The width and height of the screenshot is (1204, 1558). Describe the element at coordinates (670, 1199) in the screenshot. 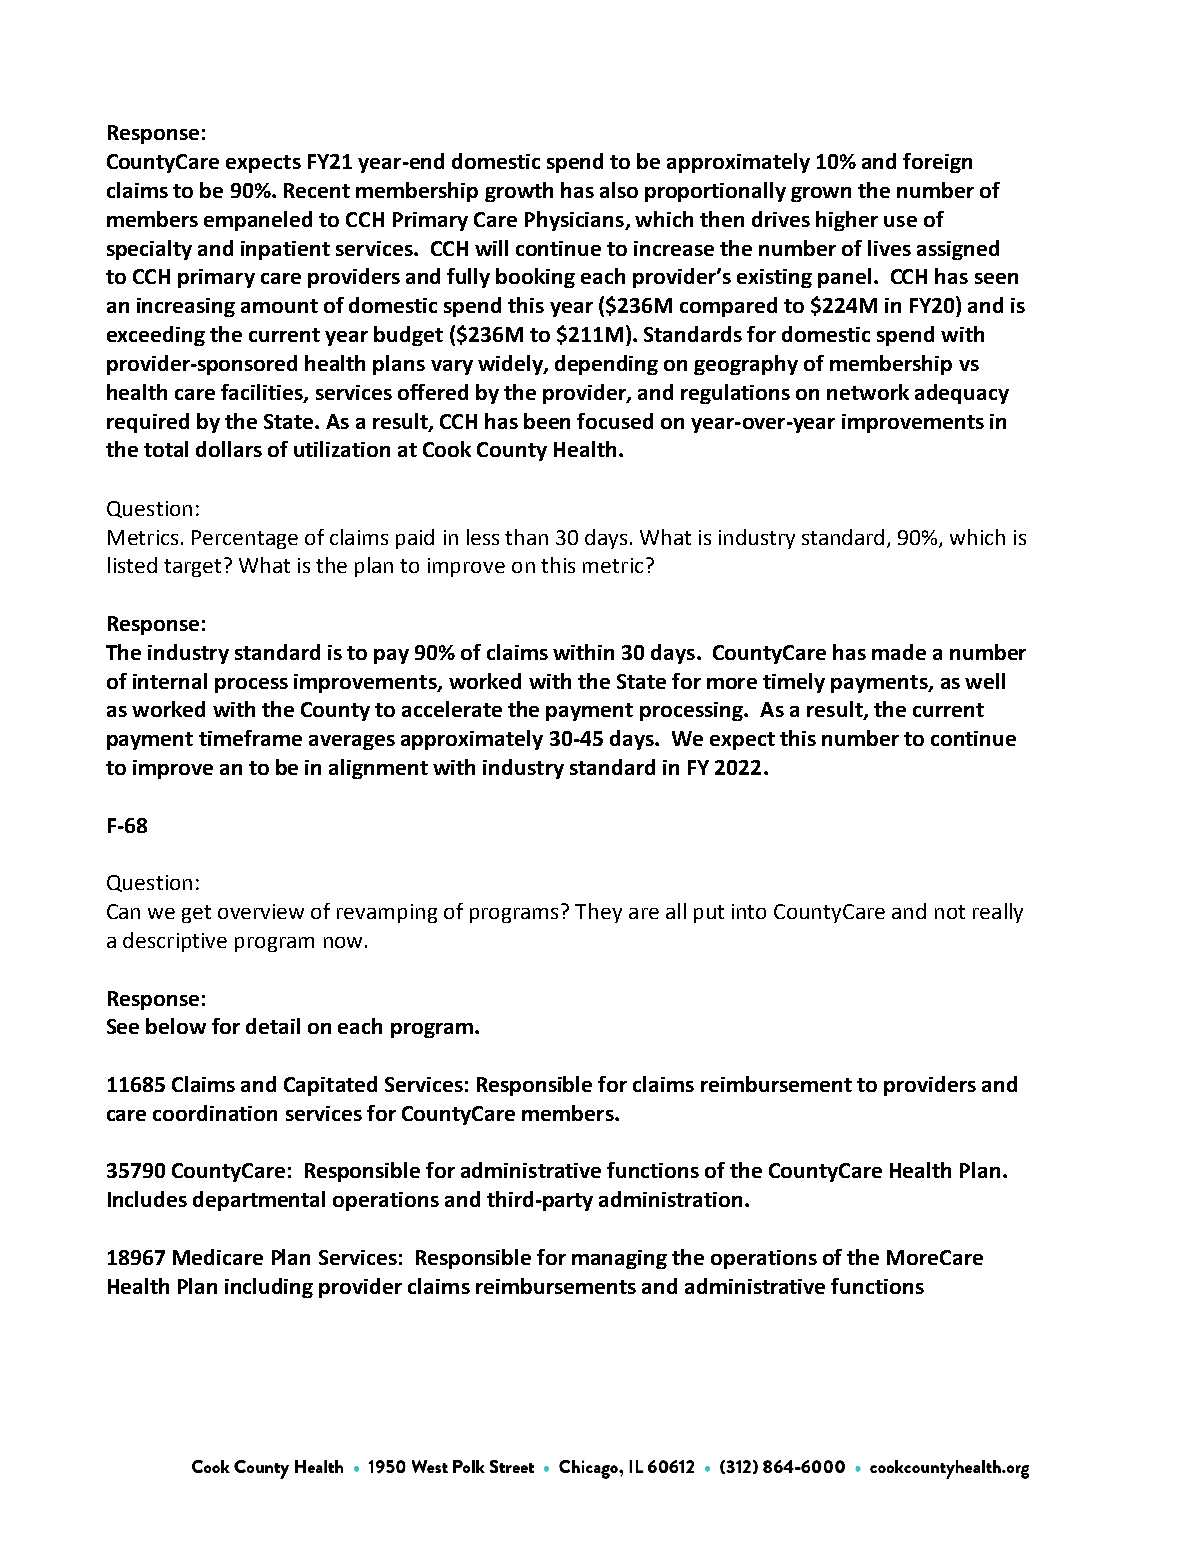

I see `administration` at that location.
